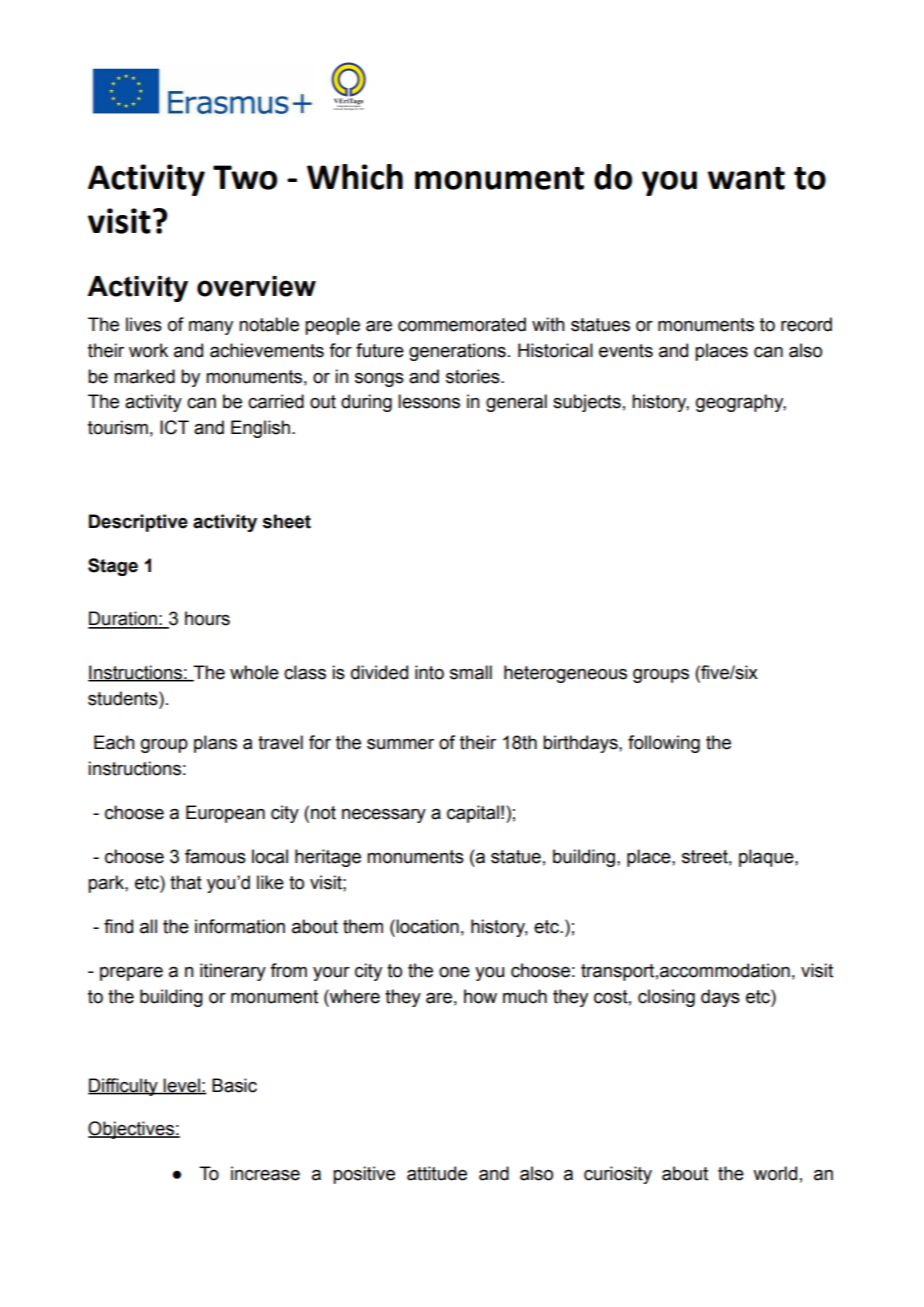 This document has width=924, height=1307. I want to click on following, so click(664, 744).
